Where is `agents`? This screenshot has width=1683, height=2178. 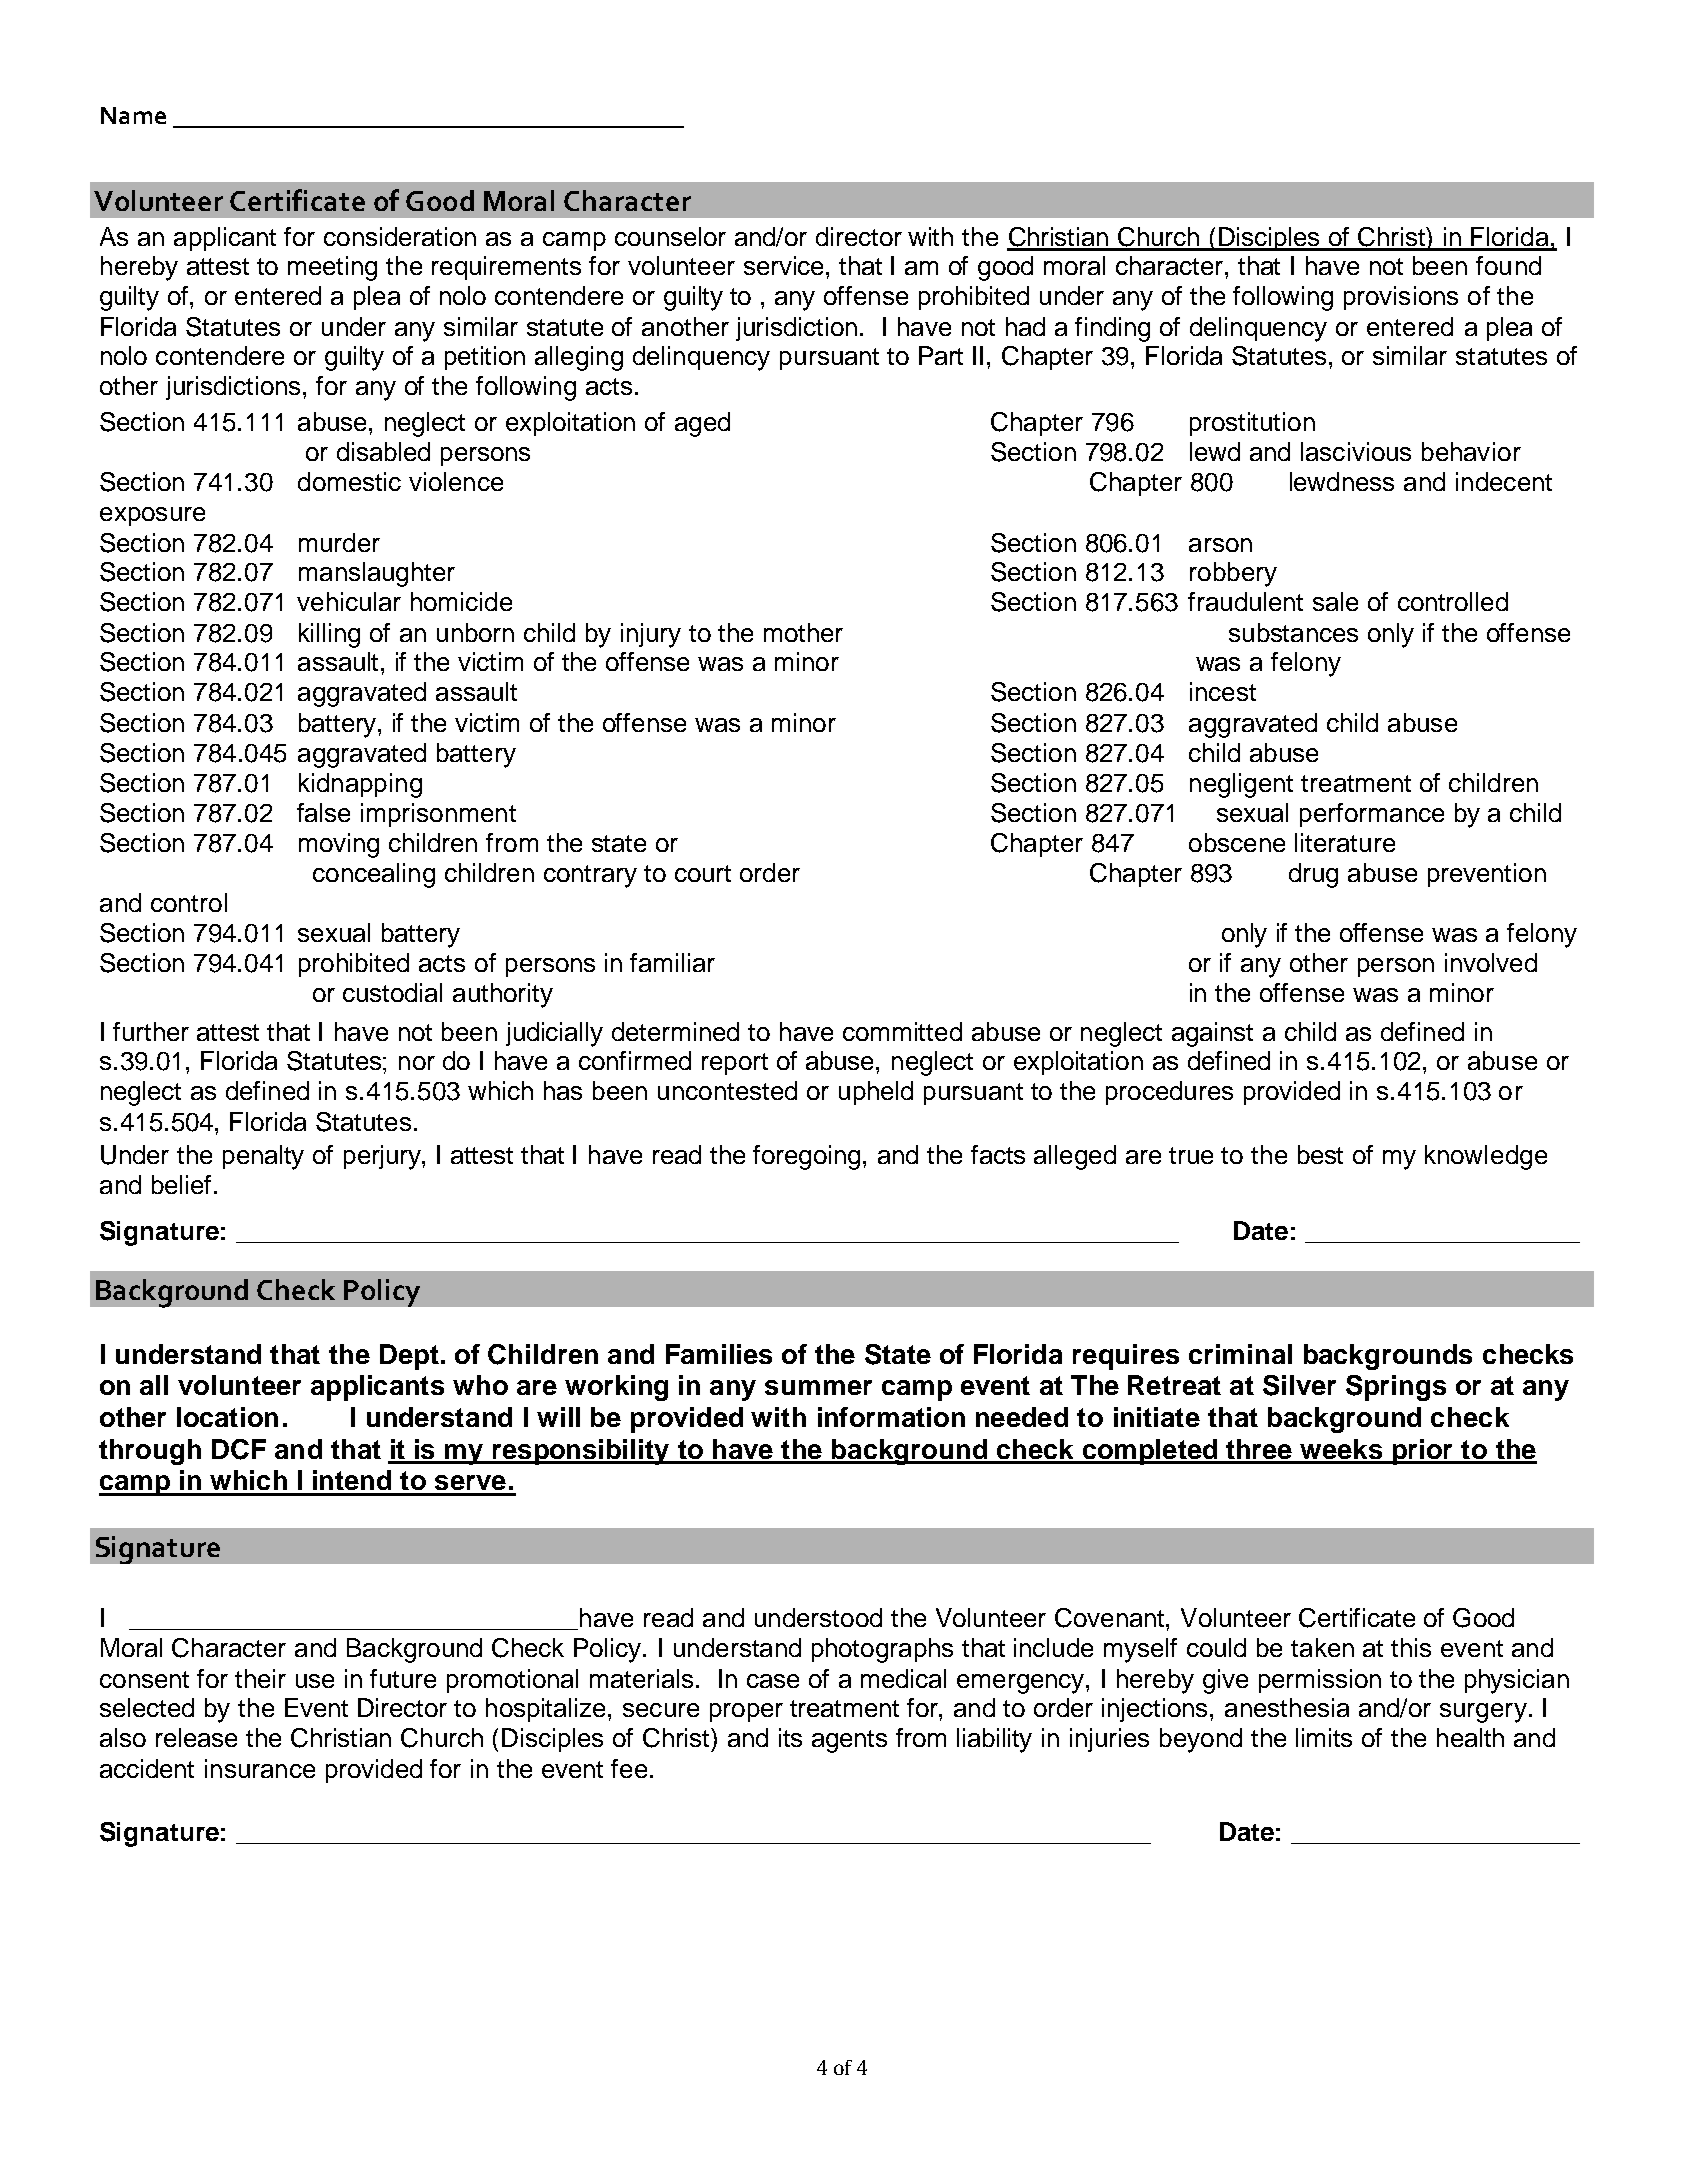 agents is located at coordinates (849, 1741).
